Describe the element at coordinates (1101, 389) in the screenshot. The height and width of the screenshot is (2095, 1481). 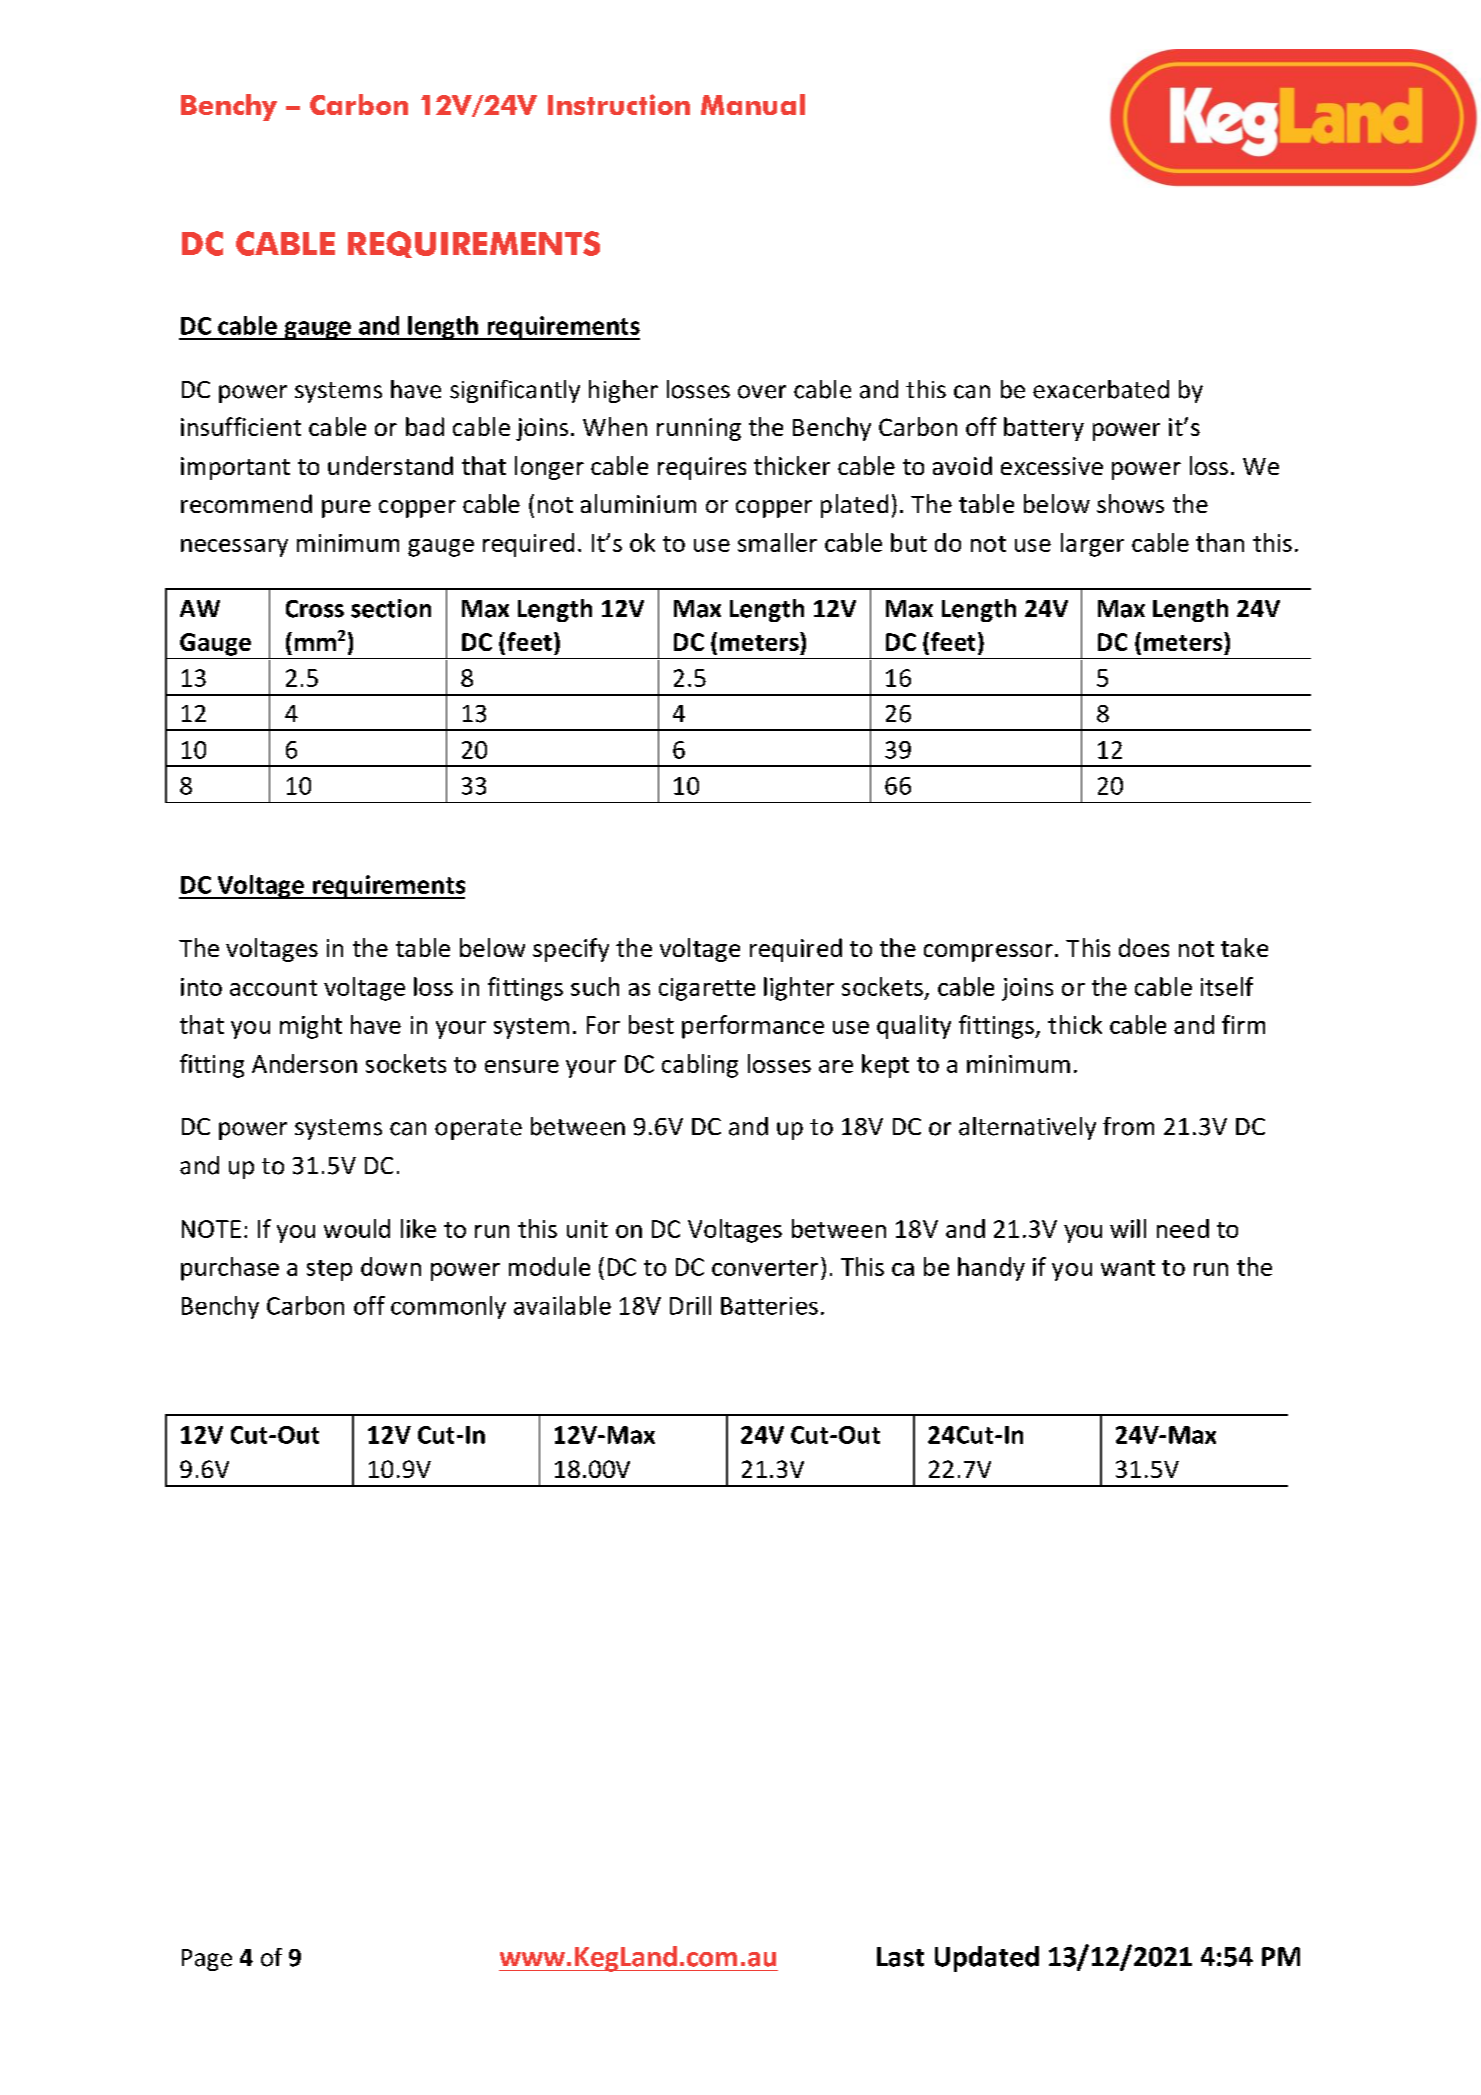
I see `exacerbated` at that location.
